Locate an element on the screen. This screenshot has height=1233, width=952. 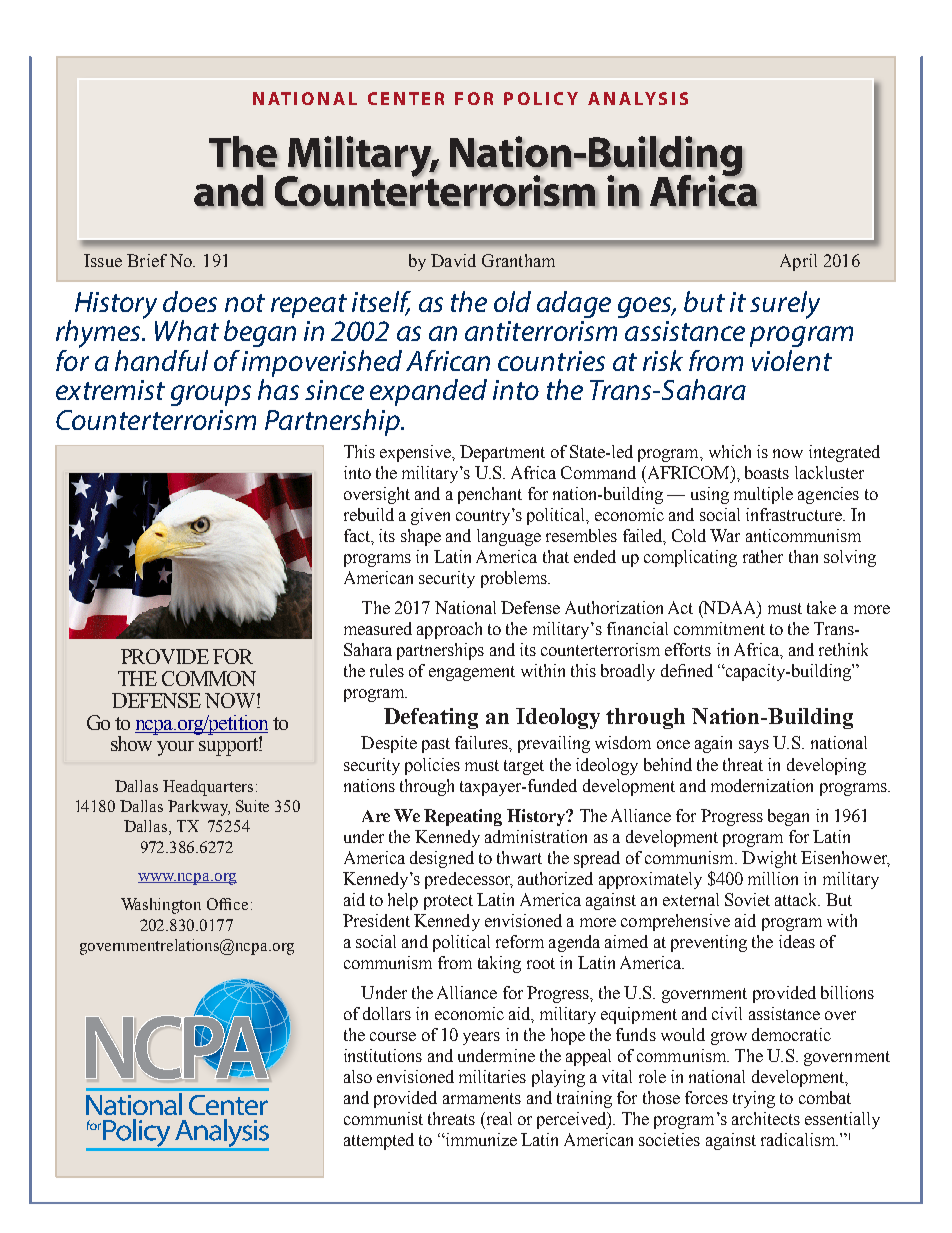
rather is located at coordinates (763, 556).
